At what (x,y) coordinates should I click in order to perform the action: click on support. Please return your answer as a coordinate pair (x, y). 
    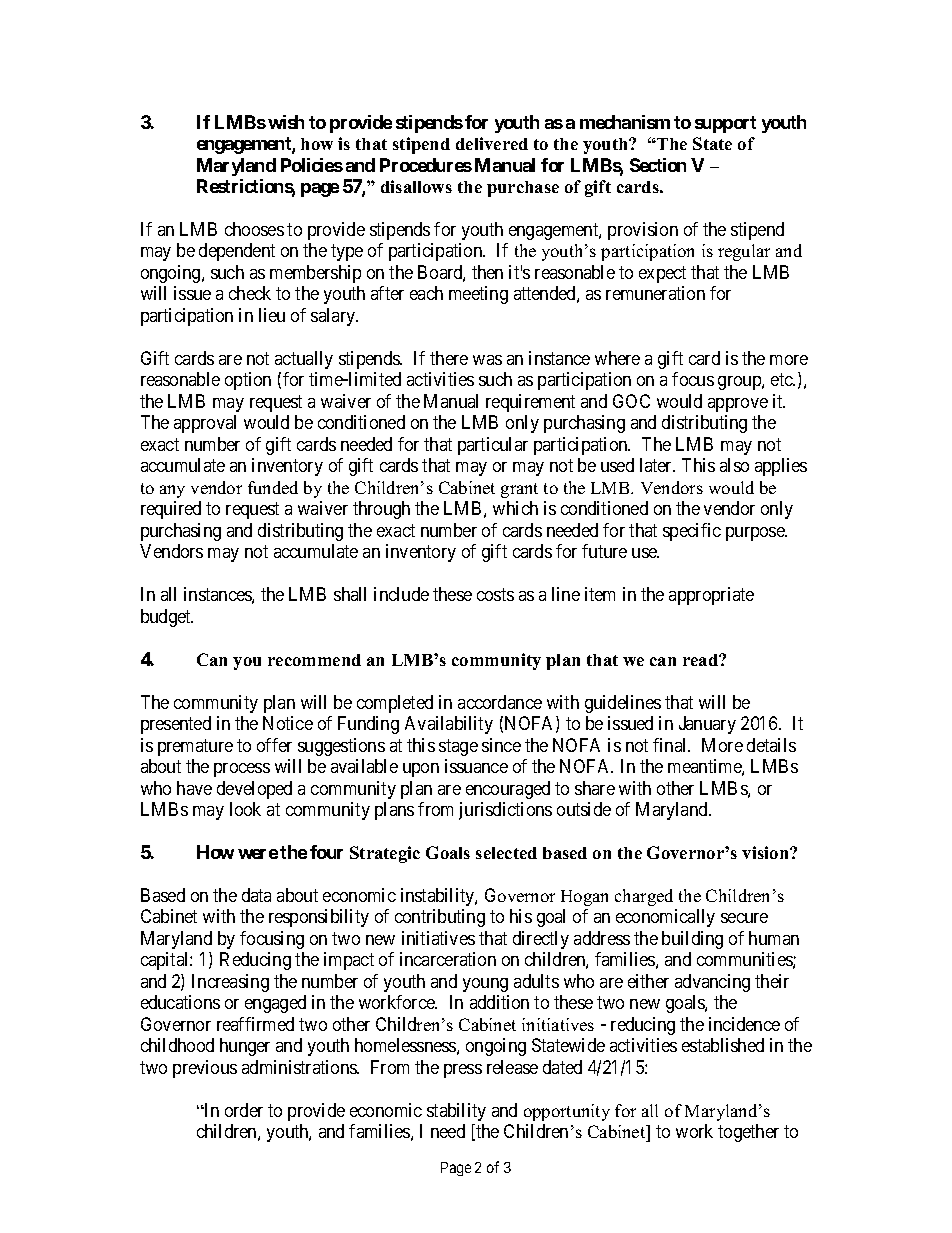
    Looking at the image, I should click on (725, 124).
